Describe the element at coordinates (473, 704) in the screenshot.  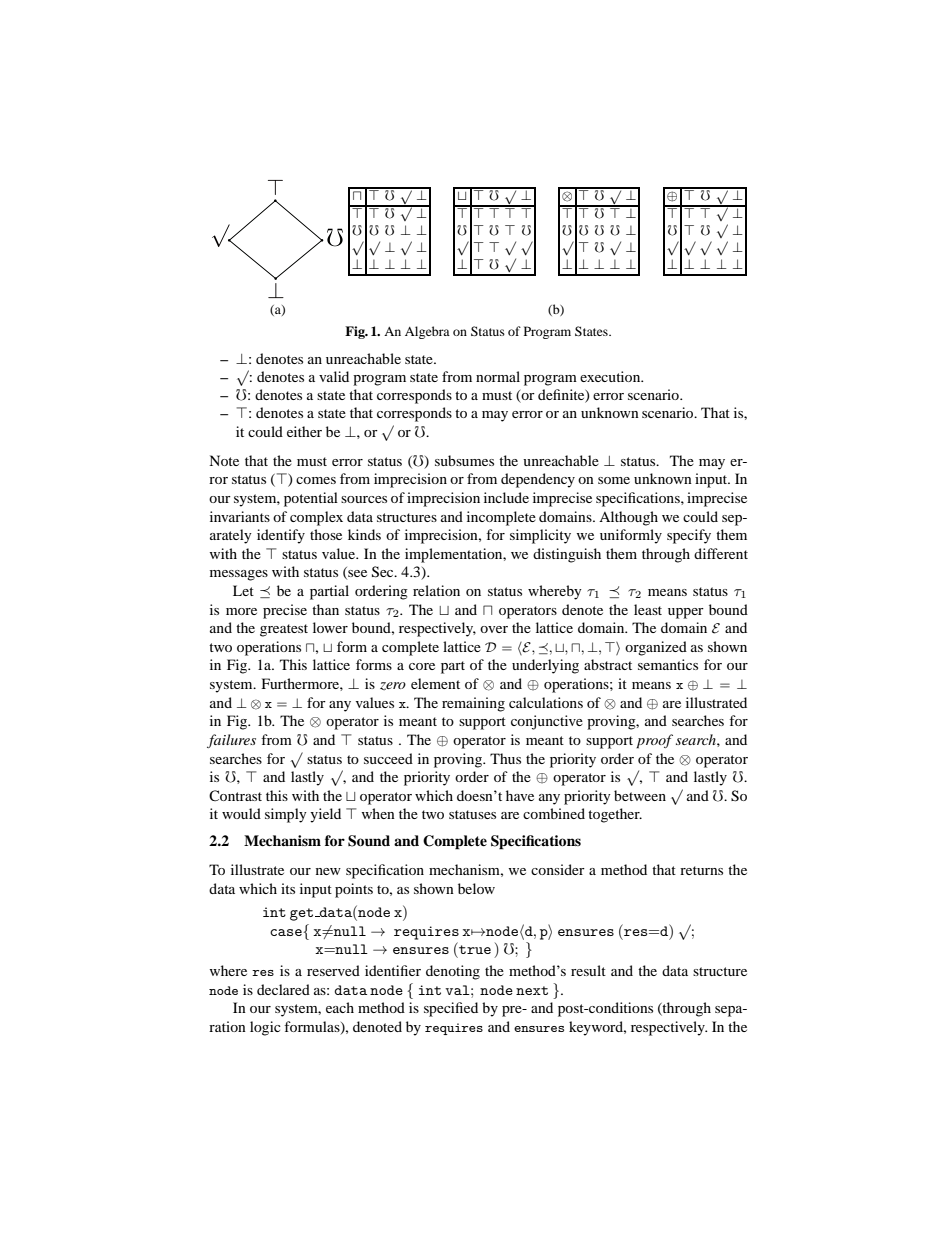
I see `remaining` at that location.
